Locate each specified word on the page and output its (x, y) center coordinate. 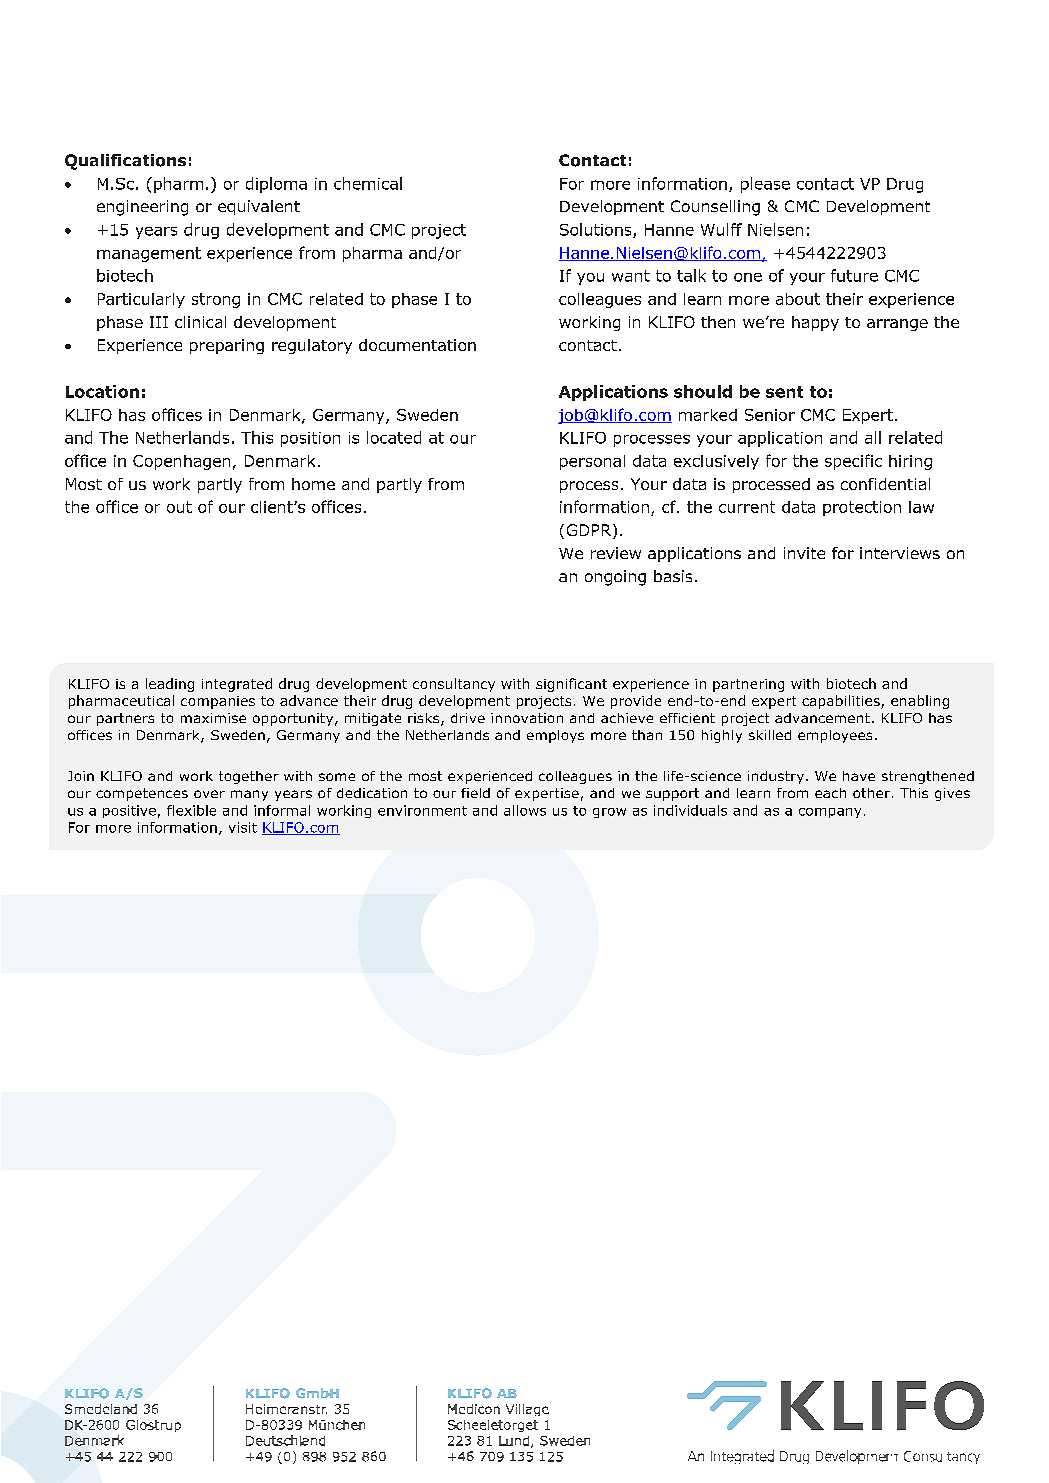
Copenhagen (181, 462)
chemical (368, 183)
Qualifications (125, 162)
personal (592, 462)
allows (525, 810)
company (830, 813)
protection (862, 508)
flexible (191, 810)
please (765, 185)
